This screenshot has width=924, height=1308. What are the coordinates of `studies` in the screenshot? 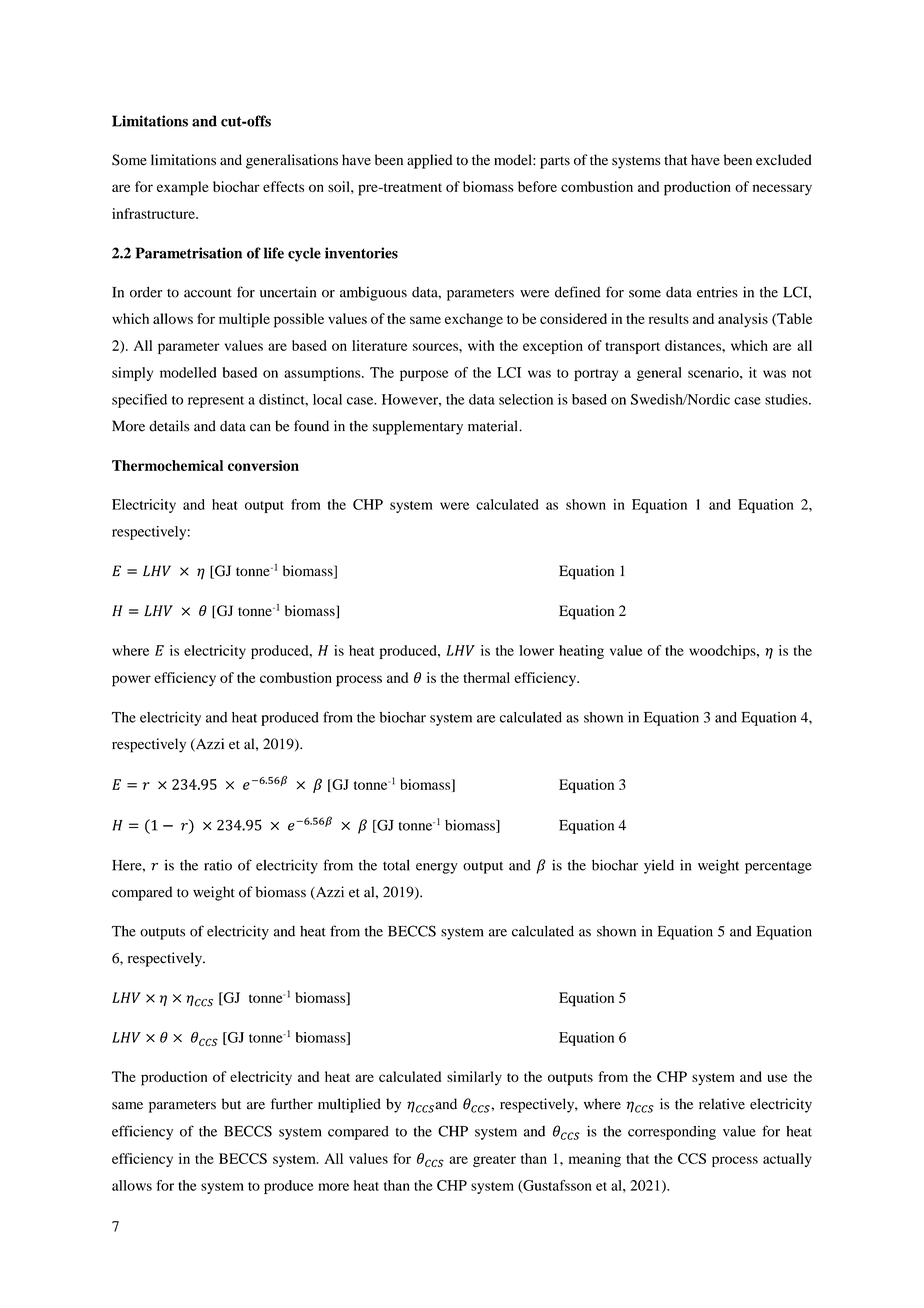 It's located at (787, 399).
